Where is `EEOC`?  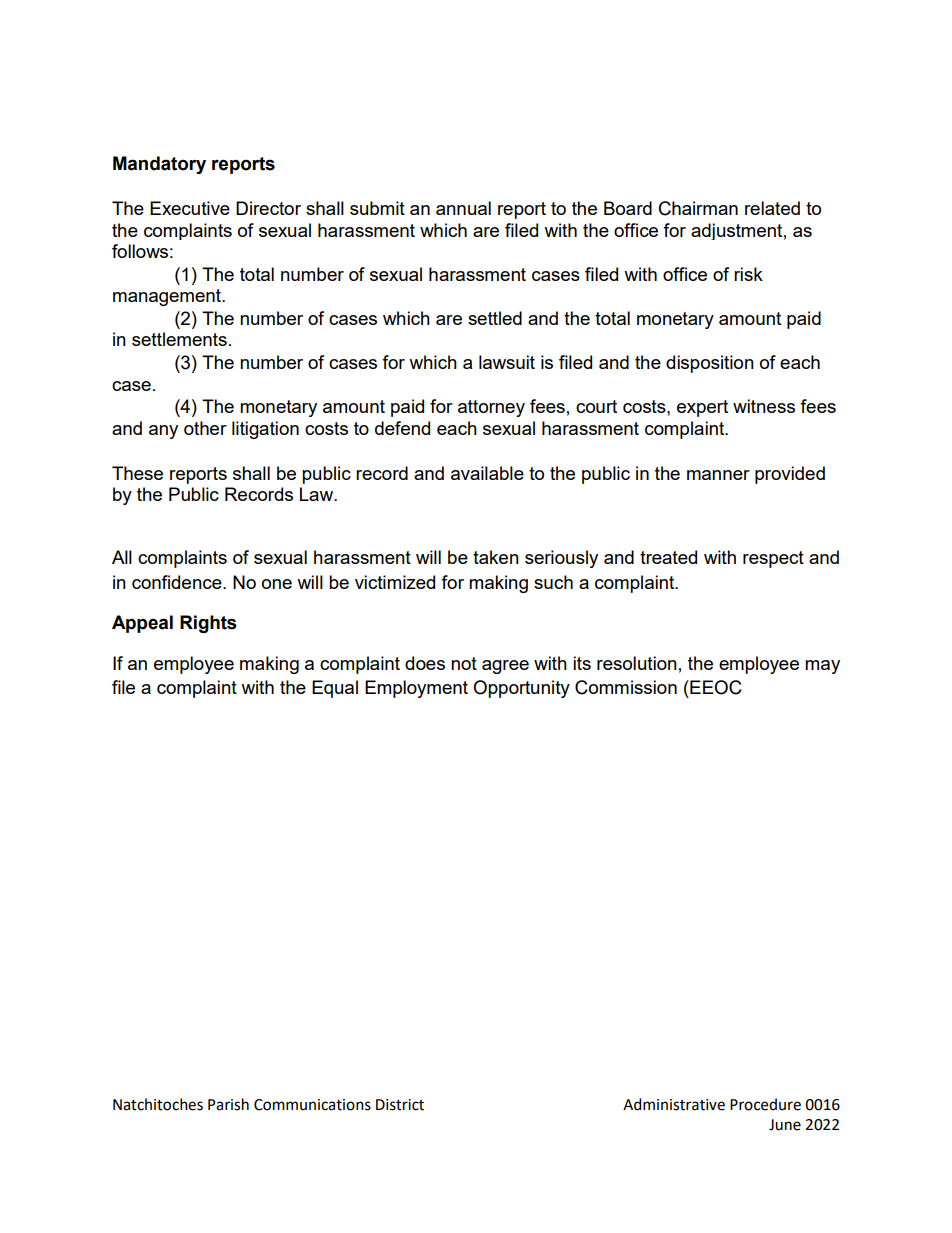 EEOC is located at coordinates (715, 687).
